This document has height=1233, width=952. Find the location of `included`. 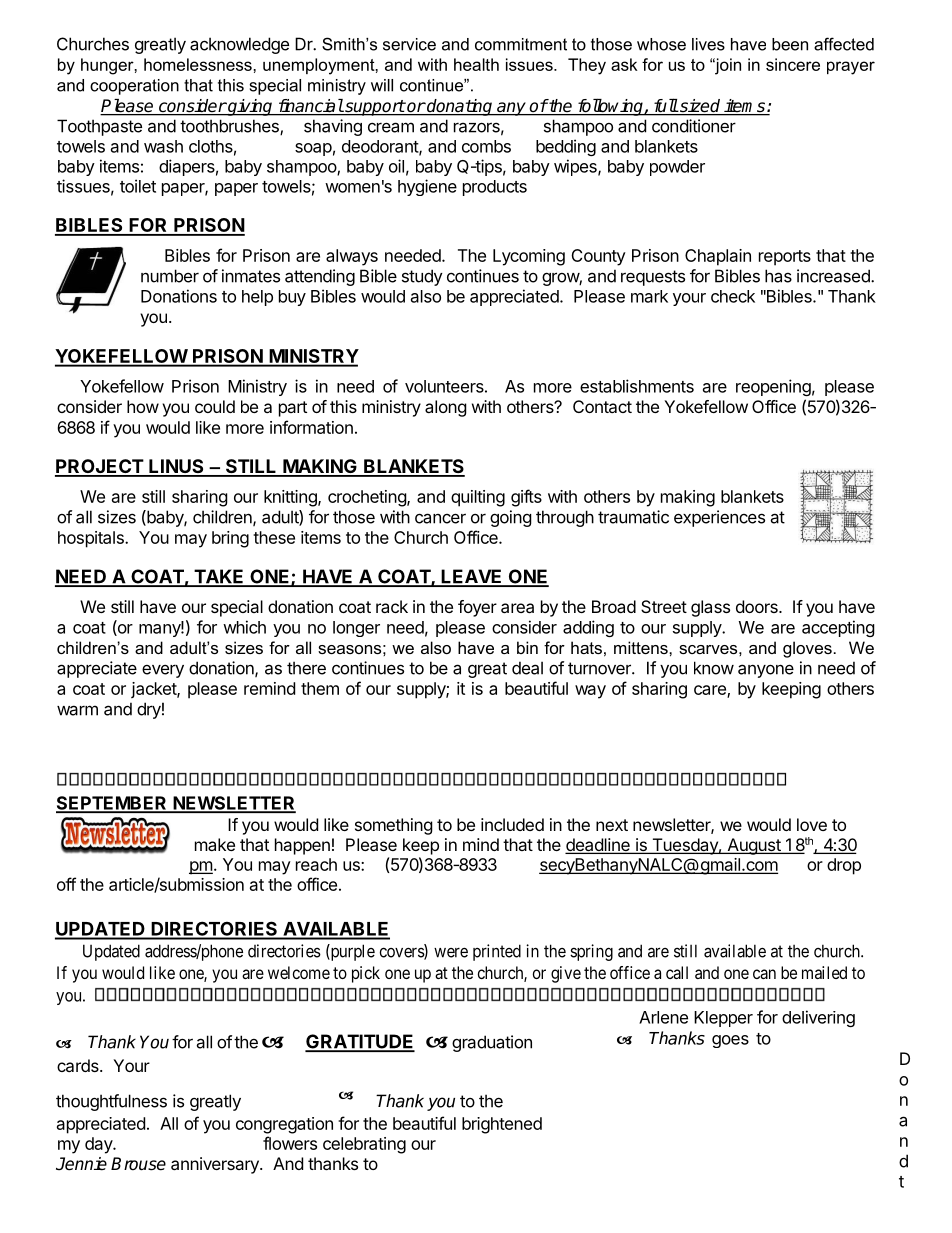

included is located at coordinates (512, 824).
